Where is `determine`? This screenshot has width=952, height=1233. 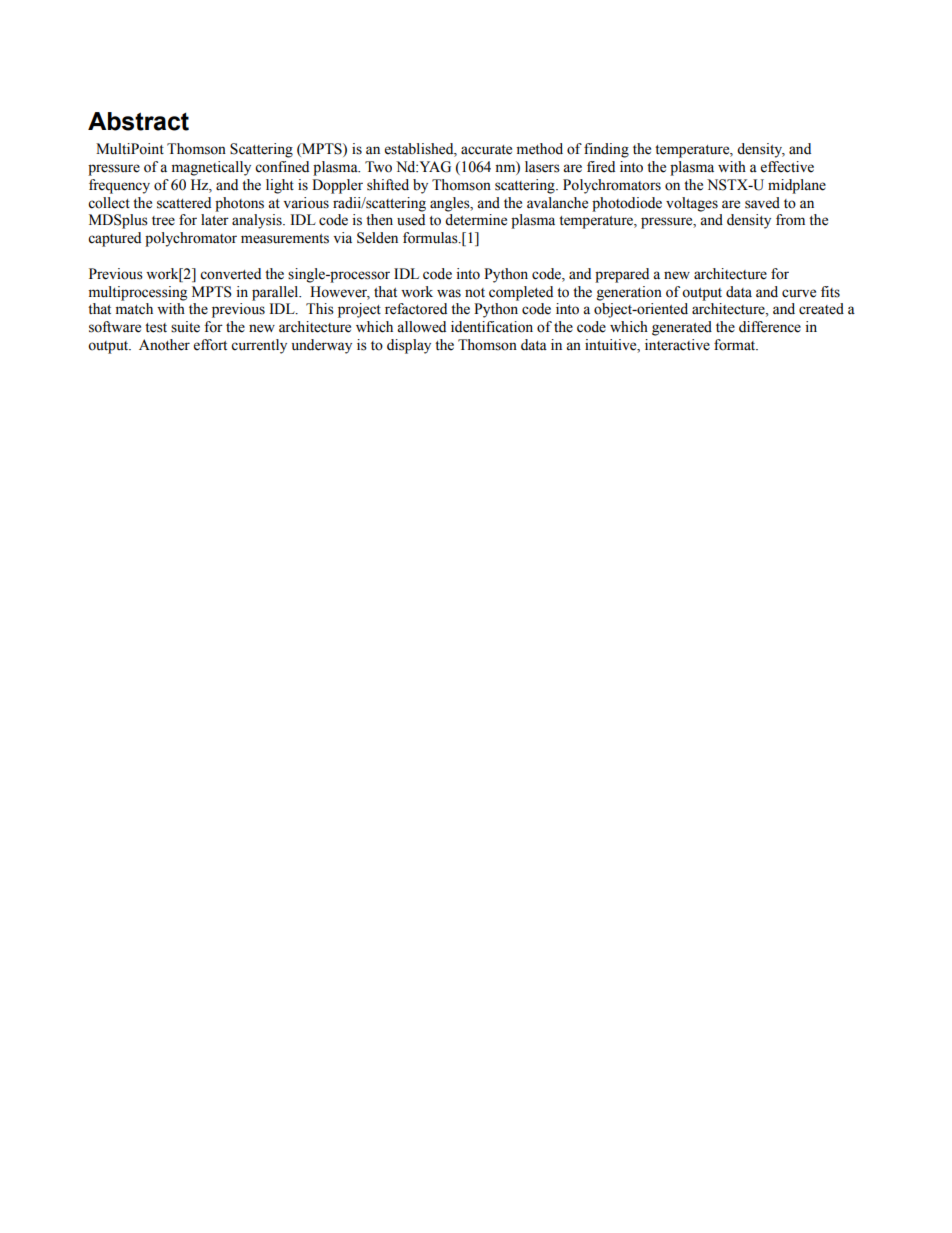 determine is located at coordinates (476, 220).
